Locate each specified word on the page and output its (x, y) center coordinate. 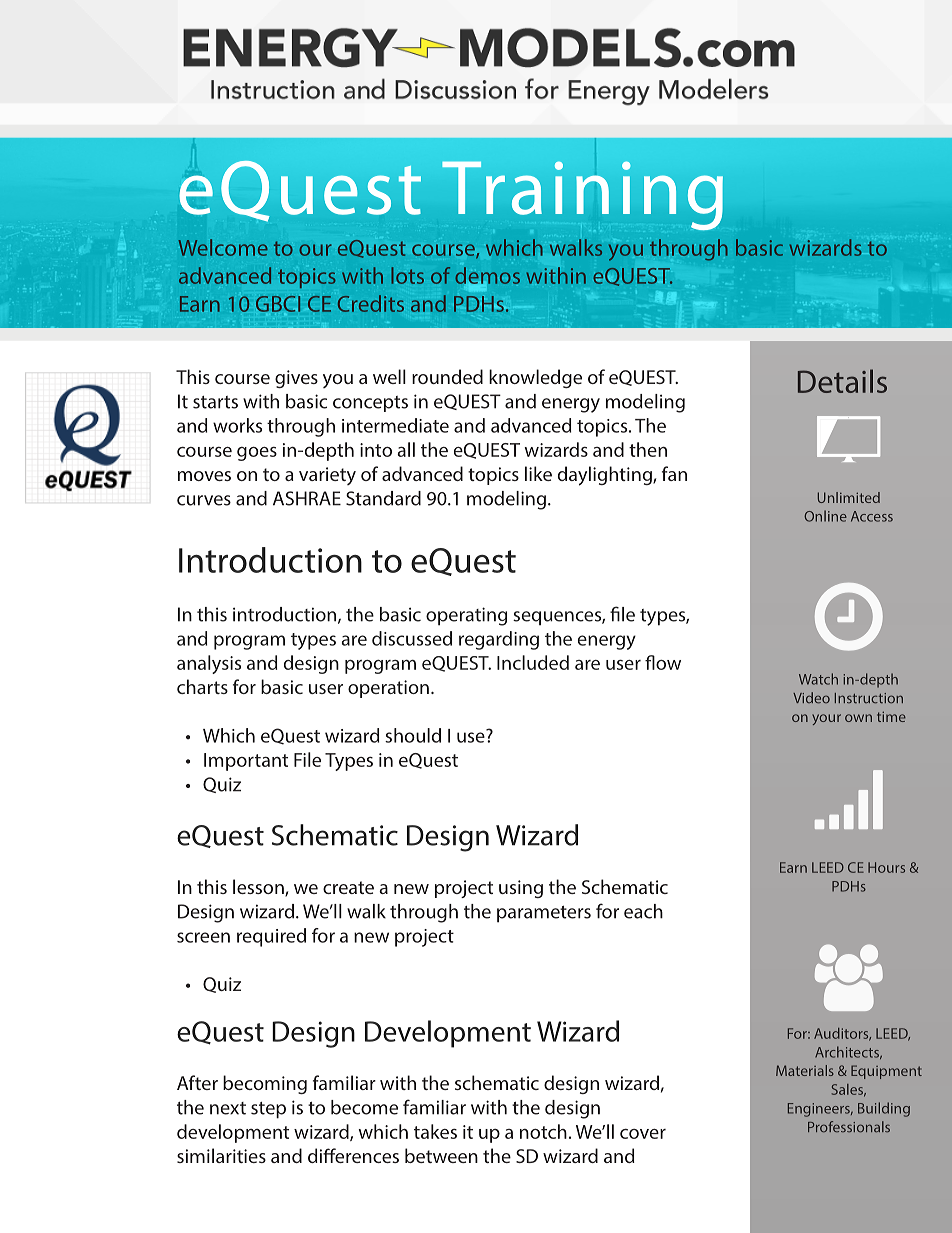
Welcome (223, 247)
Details (842, 381)
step (268, 1110)
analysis (209, 664)
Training (582, 195)
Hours (886, 867)
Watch (818, 679)
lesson (259, 888)
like (538, 473)
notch (543, 1131)
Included (533, 662)
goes (257, 454)
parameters (544, 914)
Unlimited (849, 497)
